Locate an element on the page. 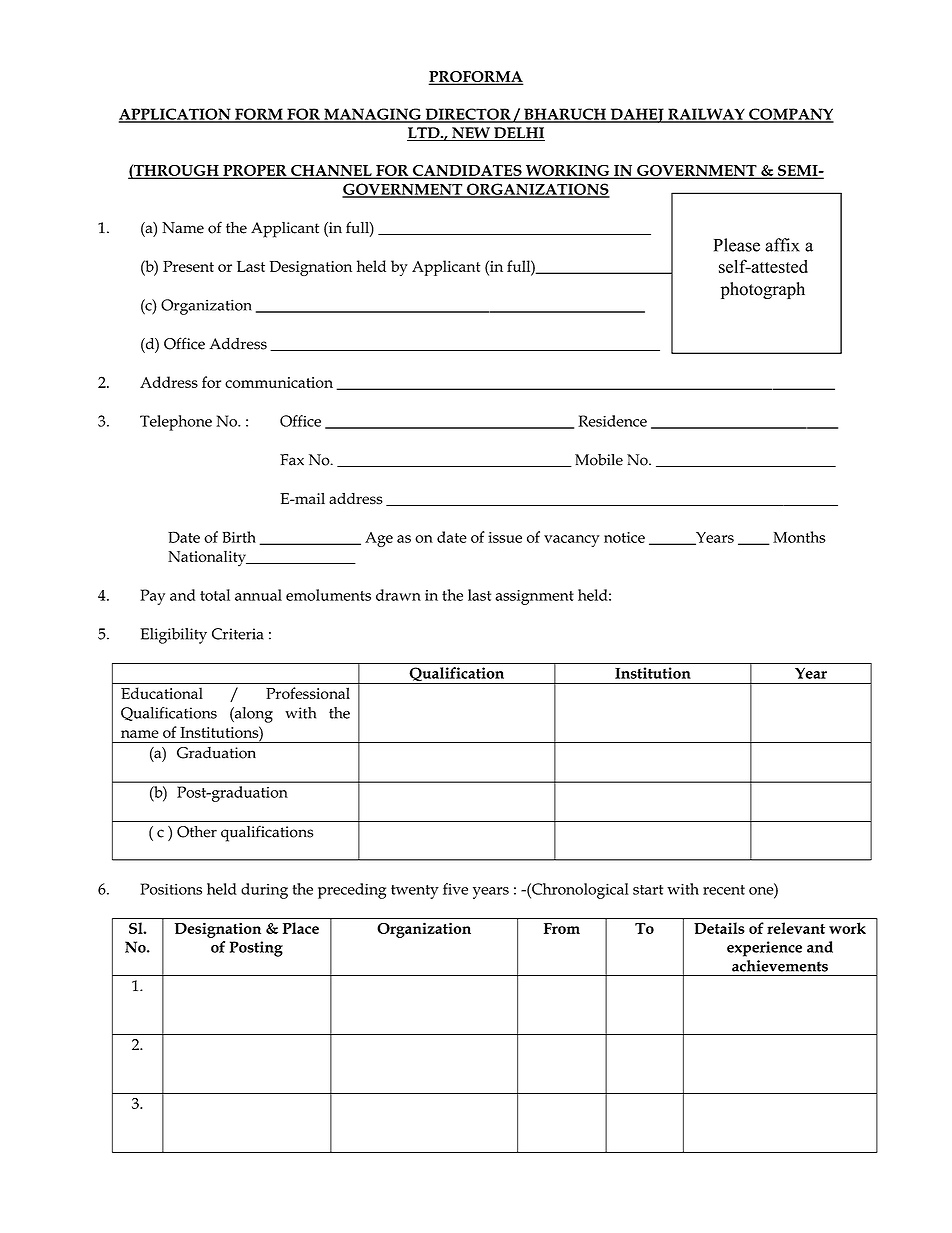 This document has height=1233, width=952. Birth is located at coordinates (239, 537).
